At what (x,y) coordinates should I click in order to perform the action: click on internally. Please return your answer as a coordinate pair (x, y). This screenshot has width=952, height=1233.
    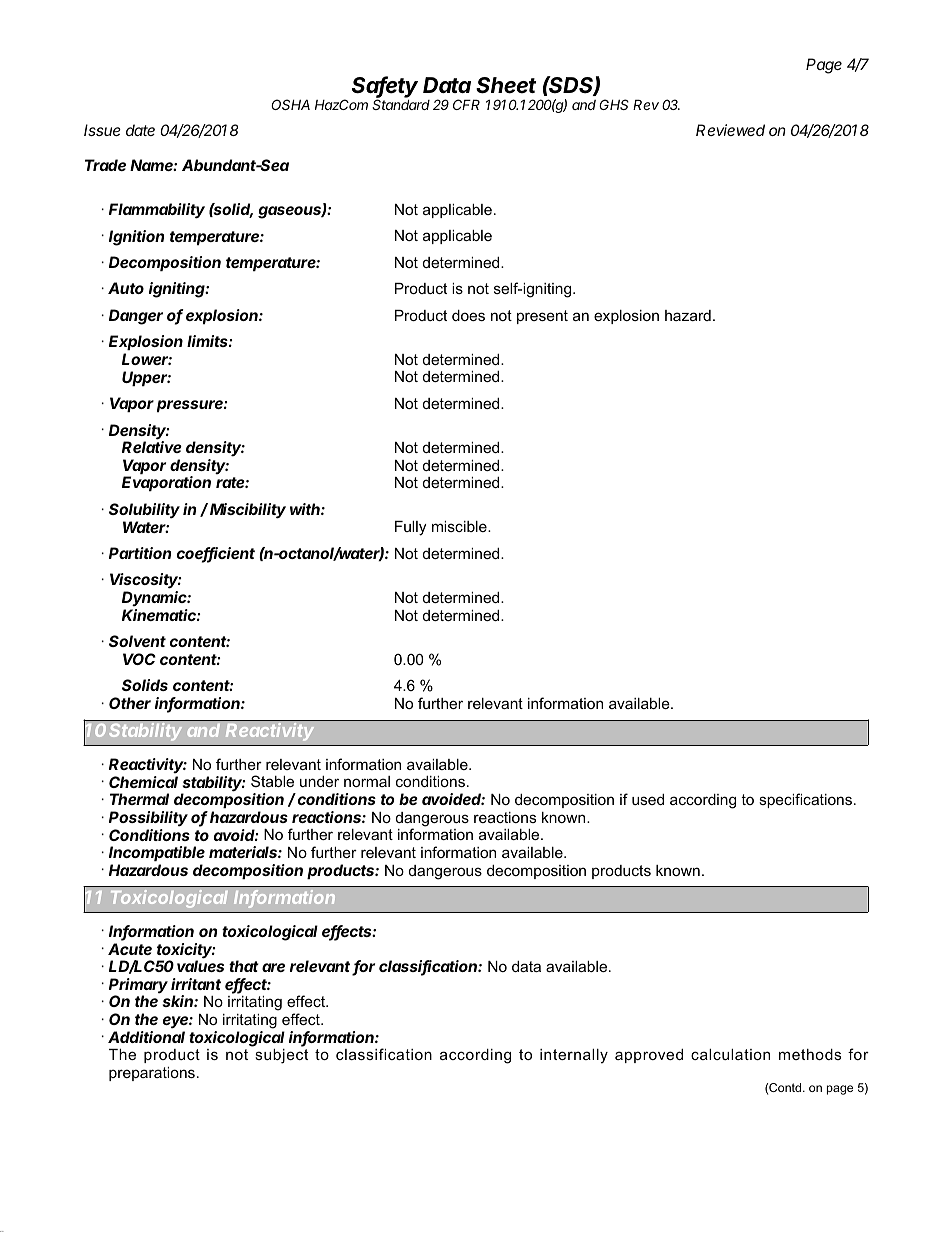
    Looking at the image, I should click on (574, 1056).
